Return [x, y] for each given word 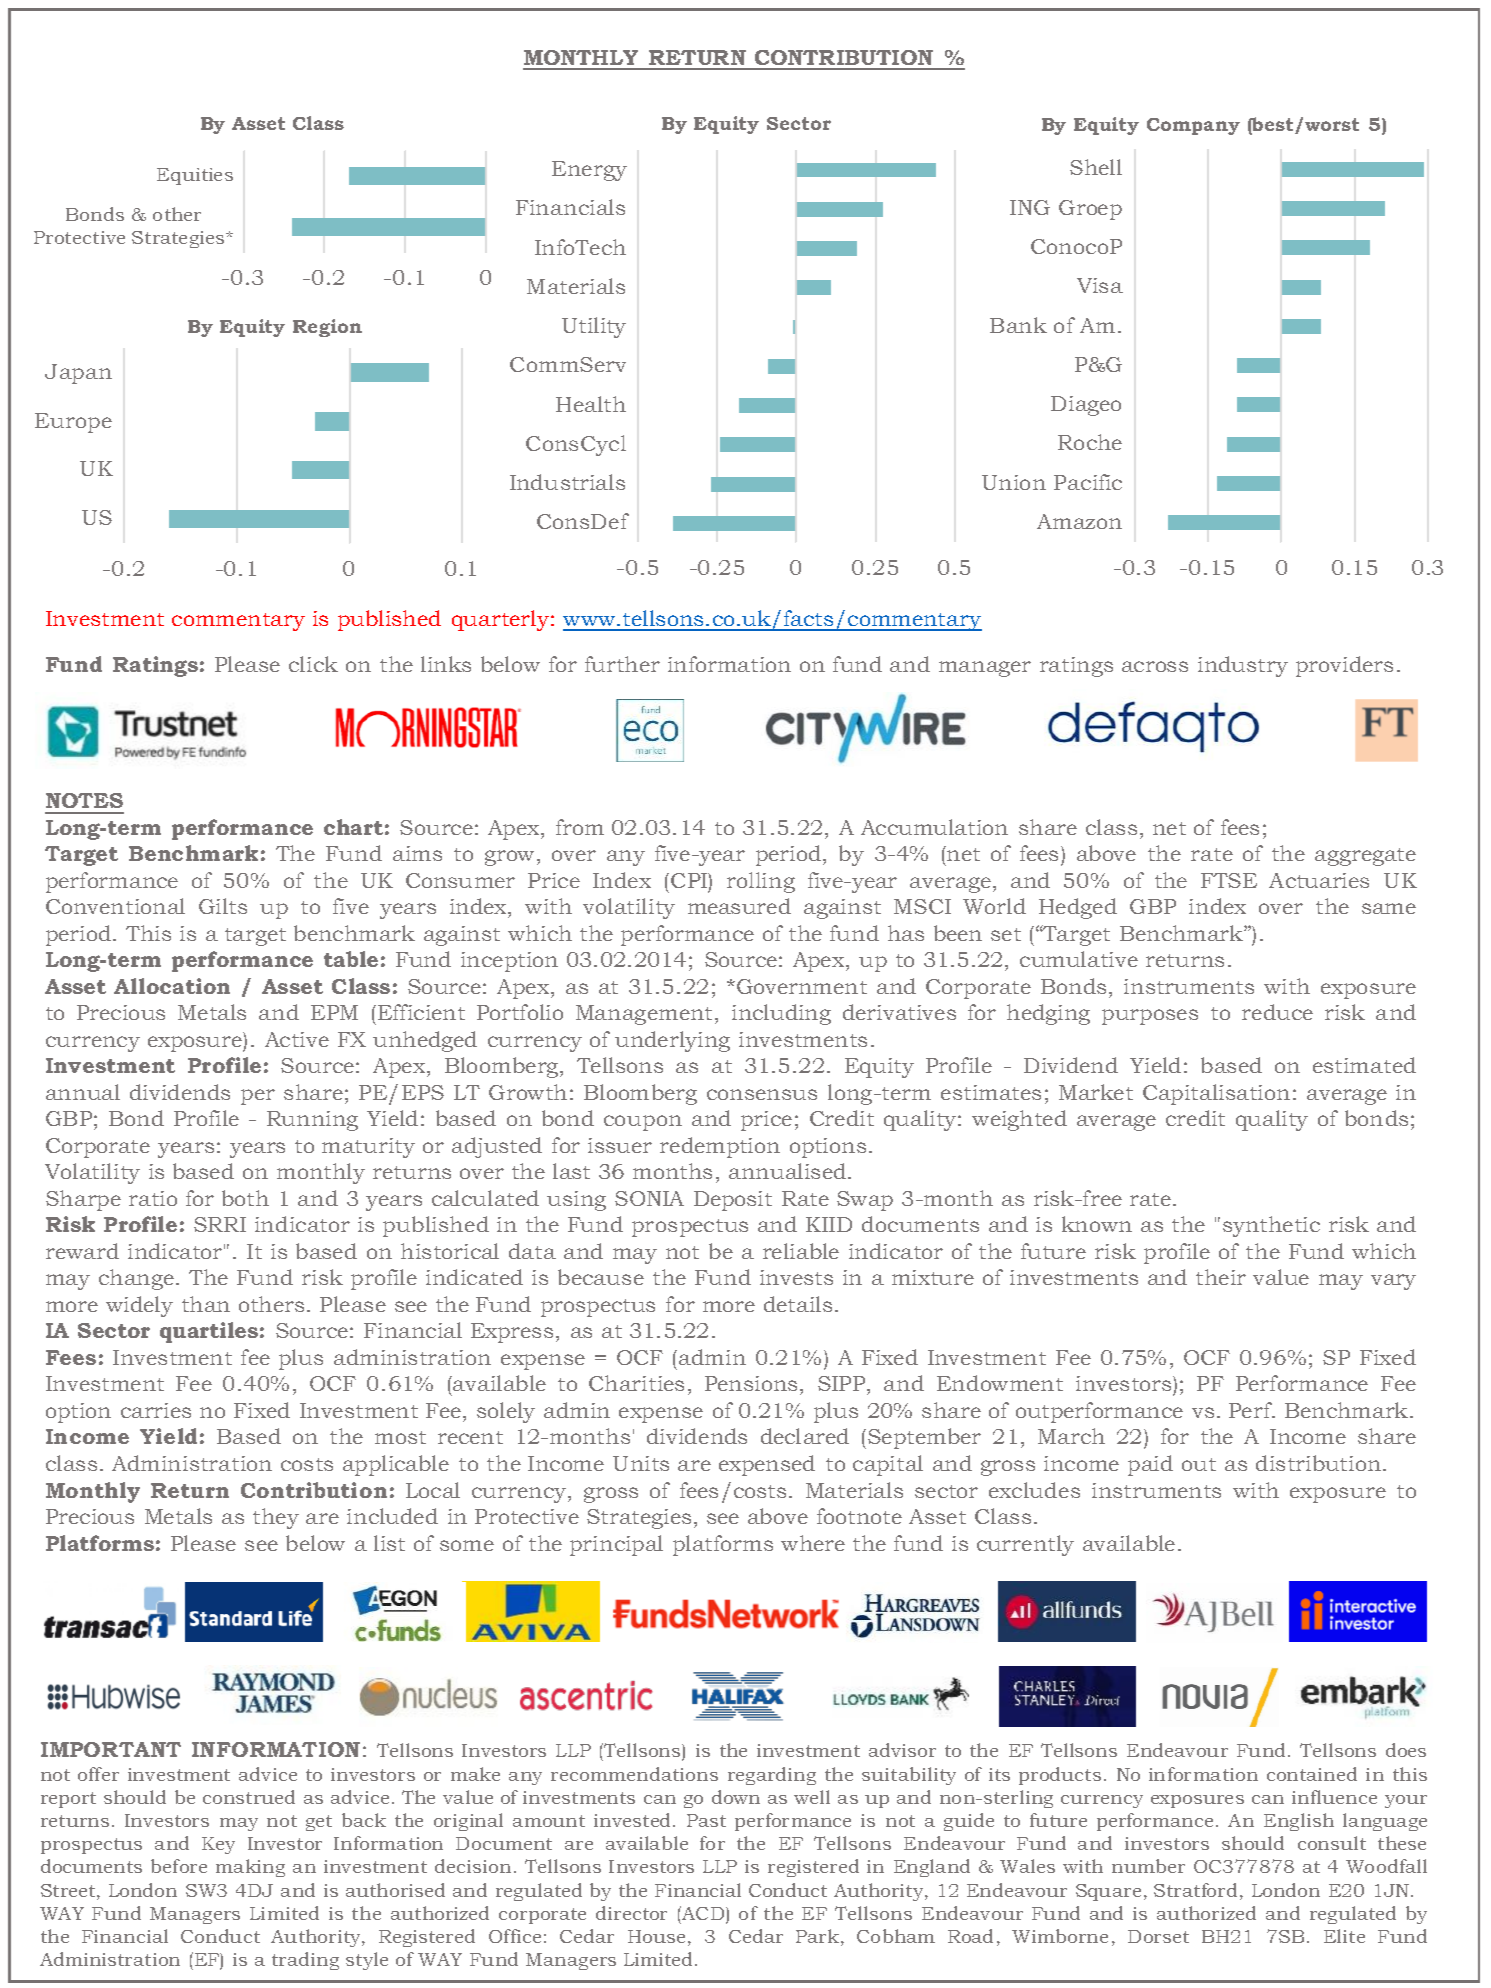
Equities [195, 176]
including [781, 1014]
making [250, 1868]
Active [297, 1039]
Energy [589, 171]
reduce [1277, 1012]
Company [1193, 126]
